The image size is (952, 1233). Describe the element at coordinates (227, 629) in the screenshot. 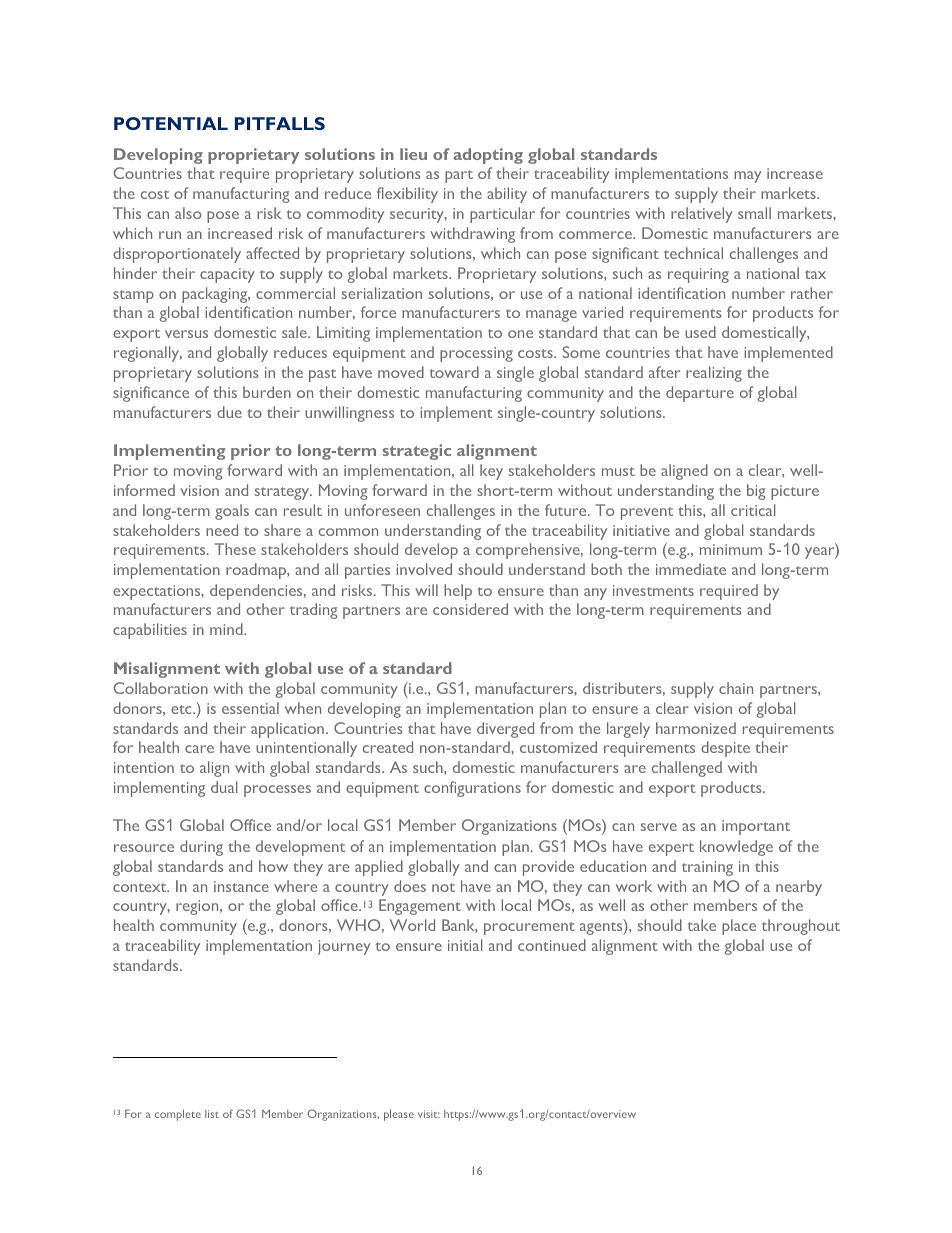

I see `mind` at that location.
